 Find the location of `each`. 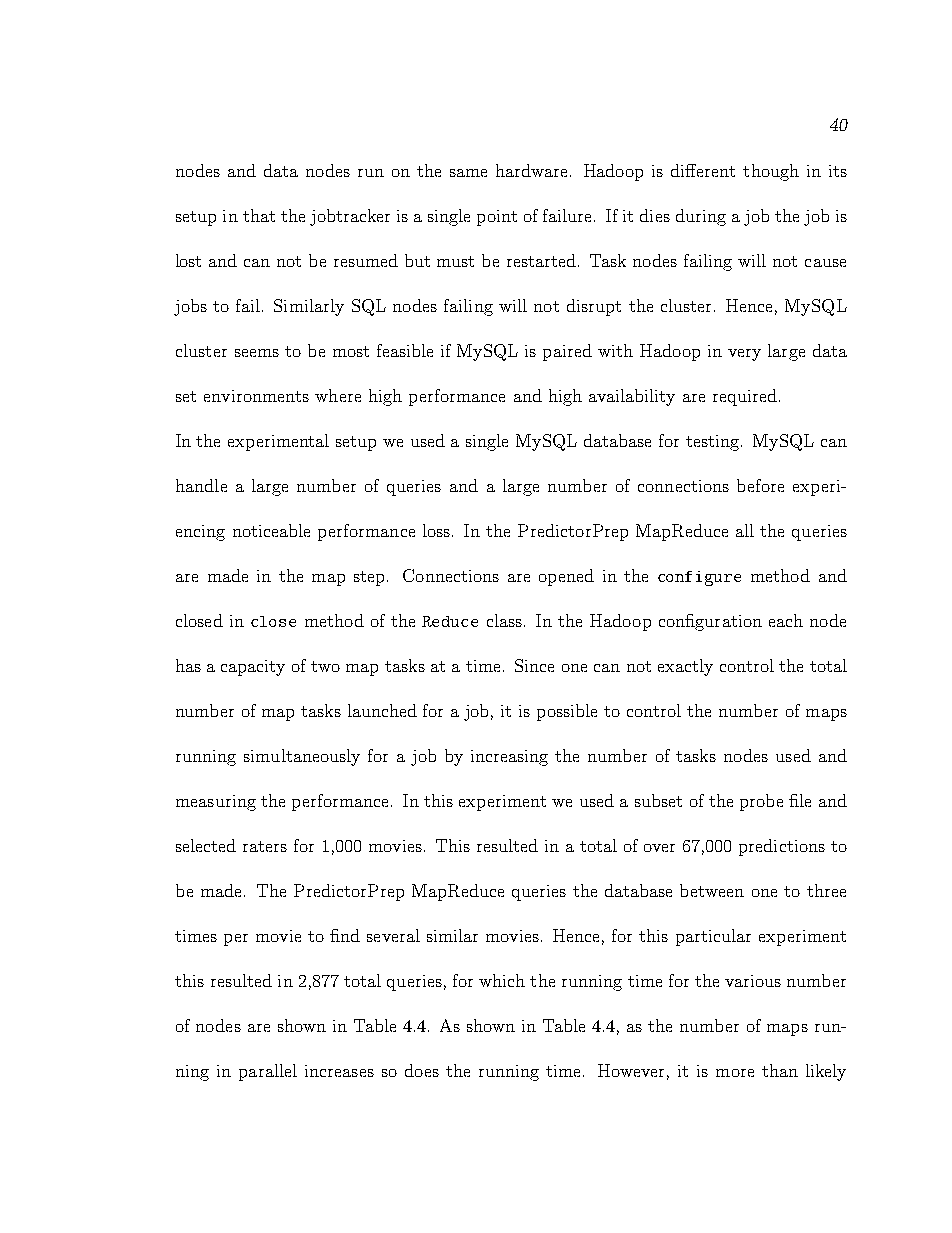

each is located at coordinates (786, 620).
